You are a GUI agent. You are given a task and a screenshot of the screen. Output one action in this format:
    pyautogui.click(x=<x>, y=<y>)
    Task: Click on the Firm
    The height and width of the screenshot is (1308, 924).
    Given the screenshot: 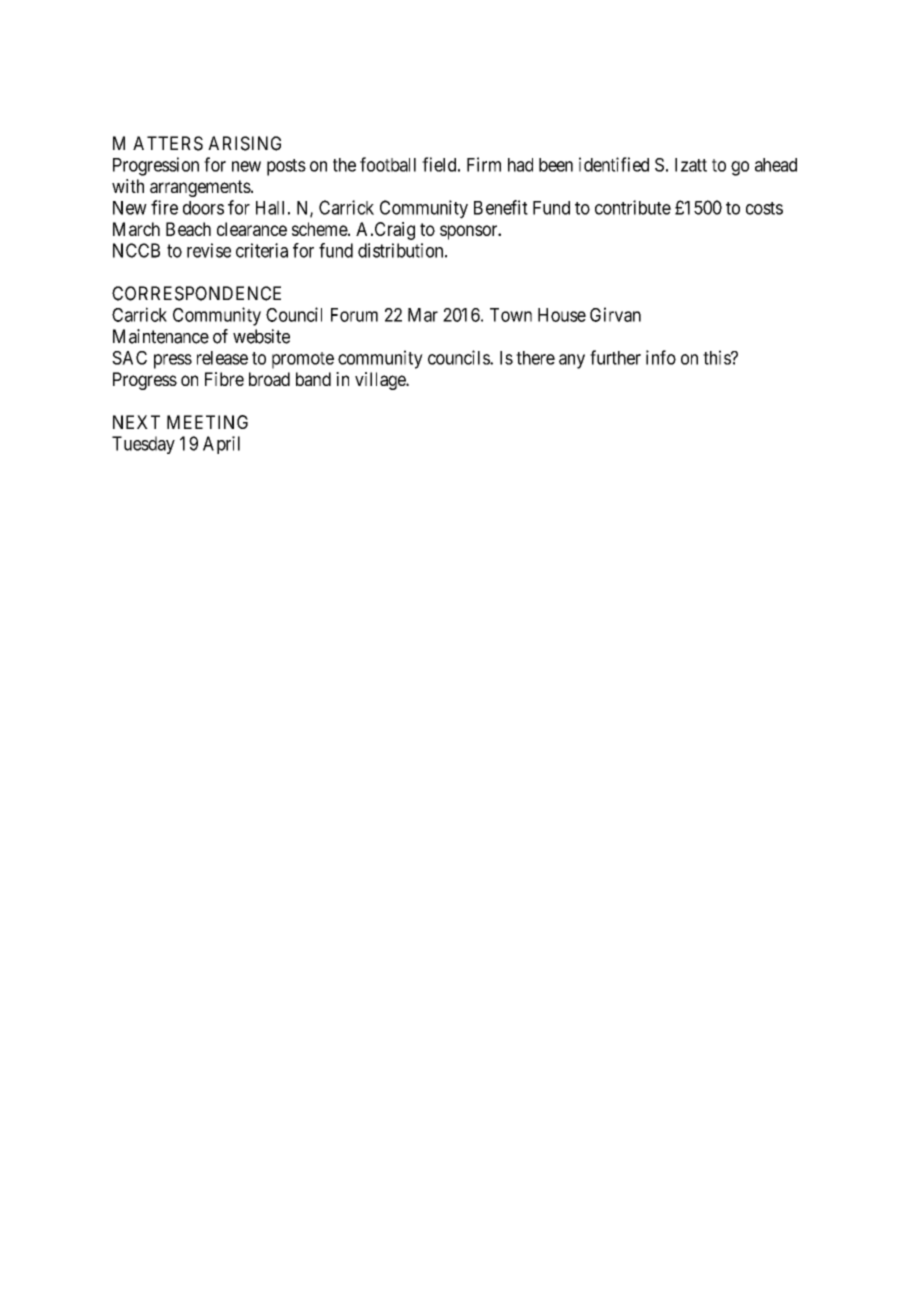 What is the action you would take?
    pyautogui.click(x=484, y=164)
